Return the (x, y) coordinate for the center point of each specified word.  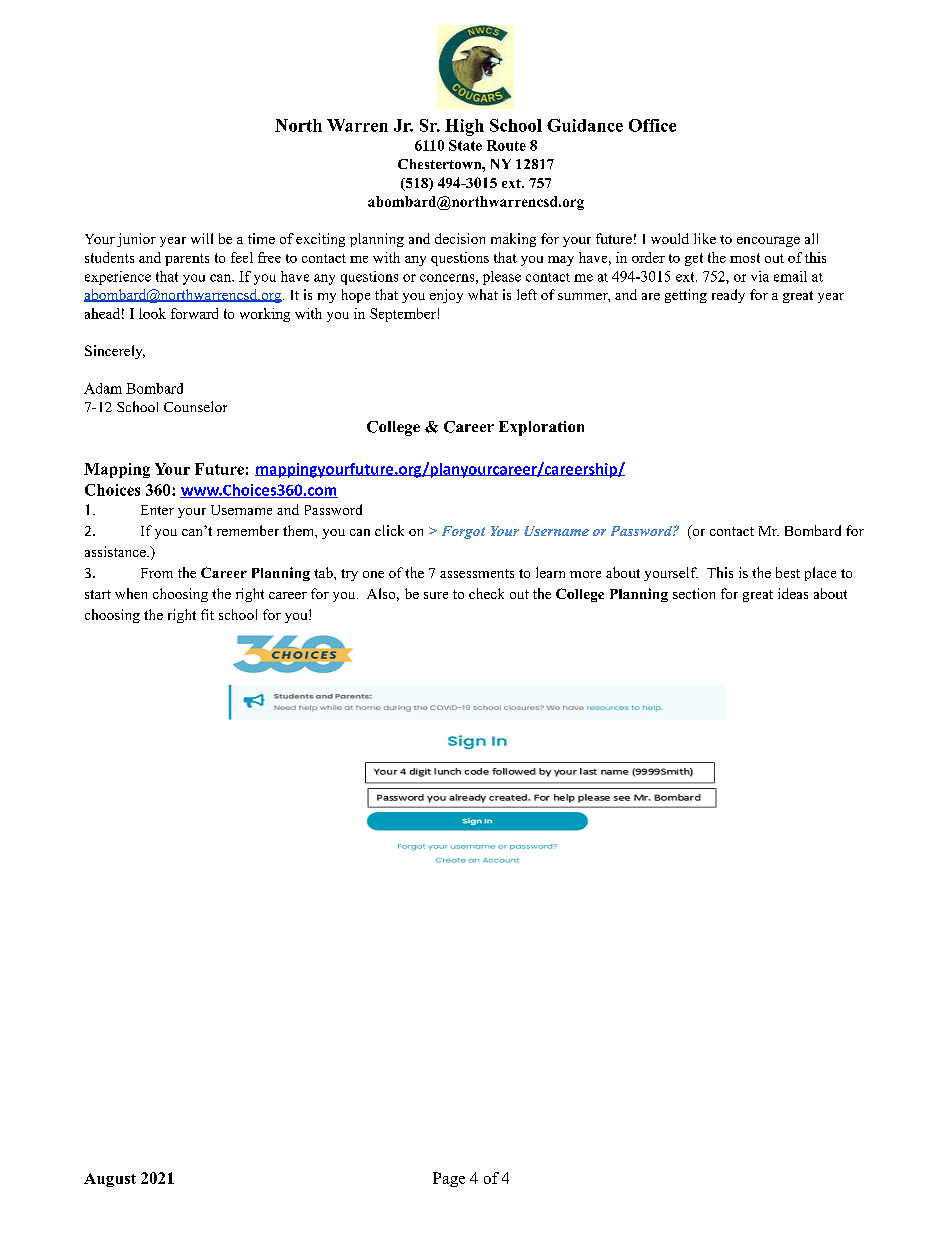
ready (728, 296)
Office (652, 125)
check (486, 593)
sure (436, 595)
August (110, 1180)
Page (449, 1179)
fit (207, 614)
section (694, 593)
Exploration (541, 428)
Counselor (195, 406)
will (202, 238)
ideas (793, 593)
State (465, 145)
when (131, 593)
